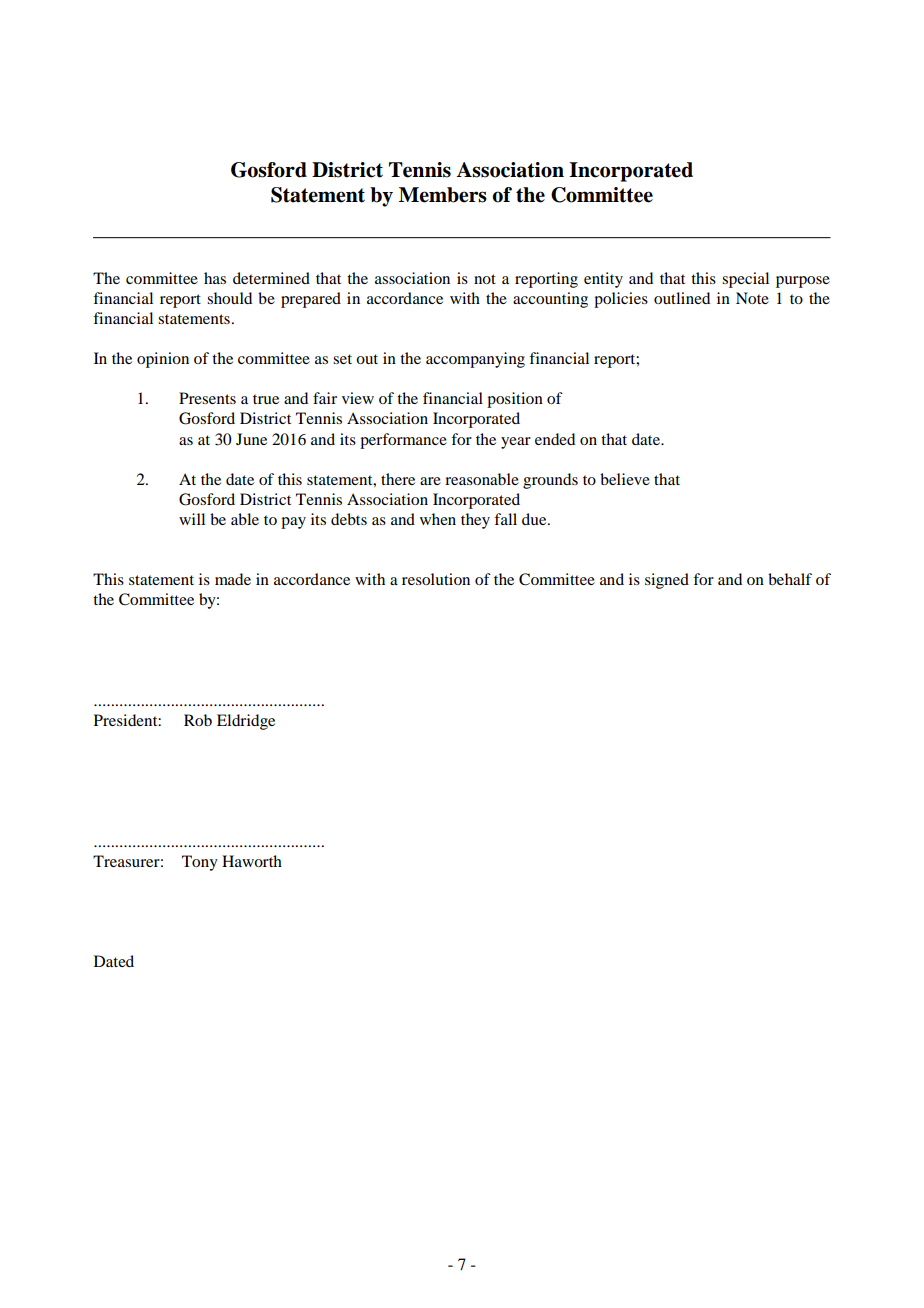 Image resolution: width=924 pixels, height=1308 pixels. What do you see at coordinates (790, 579) in the page?
I see `behalf` at bounding box center [790, 579].
